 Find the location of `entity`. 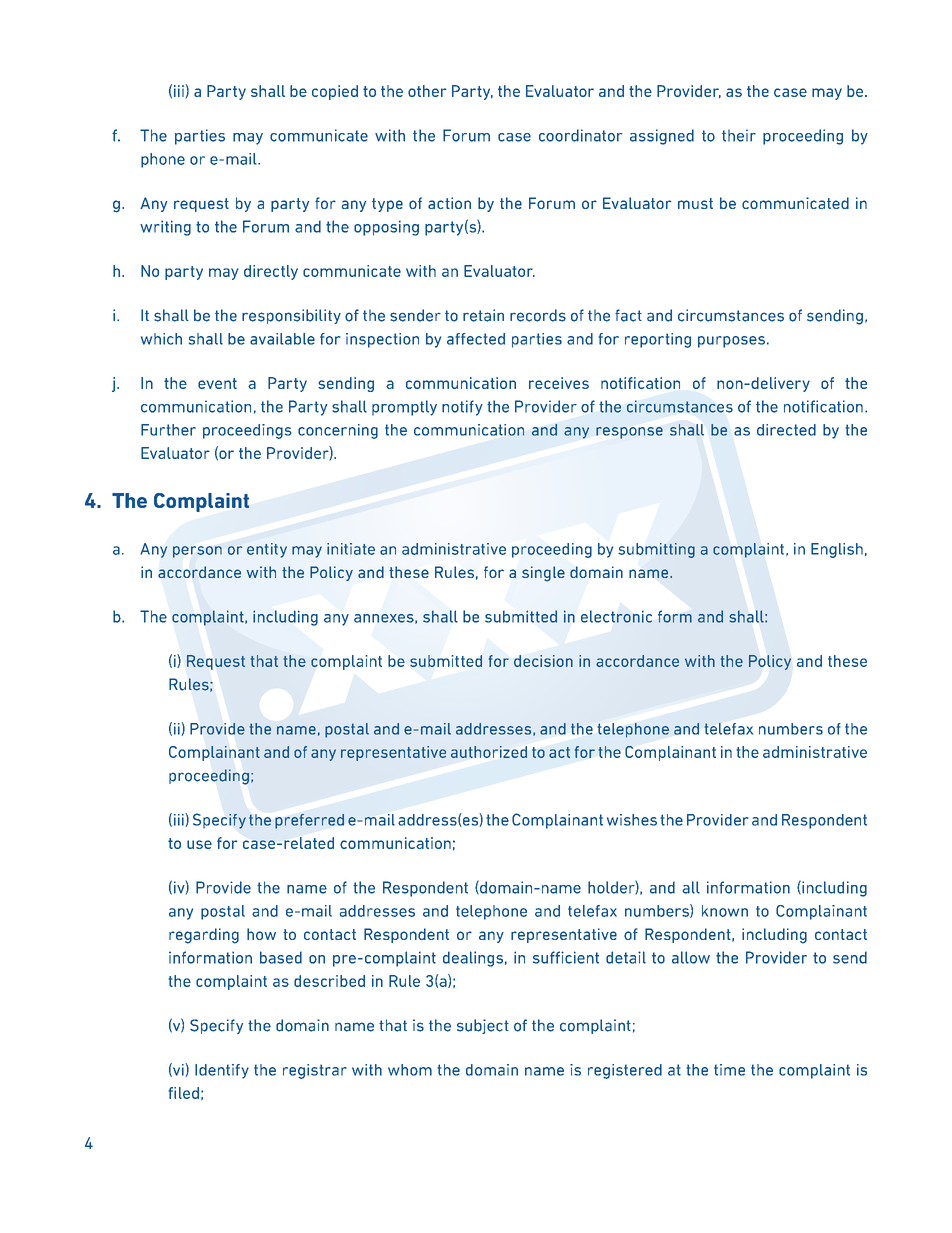

entity is located at coordinates (267, 550).
